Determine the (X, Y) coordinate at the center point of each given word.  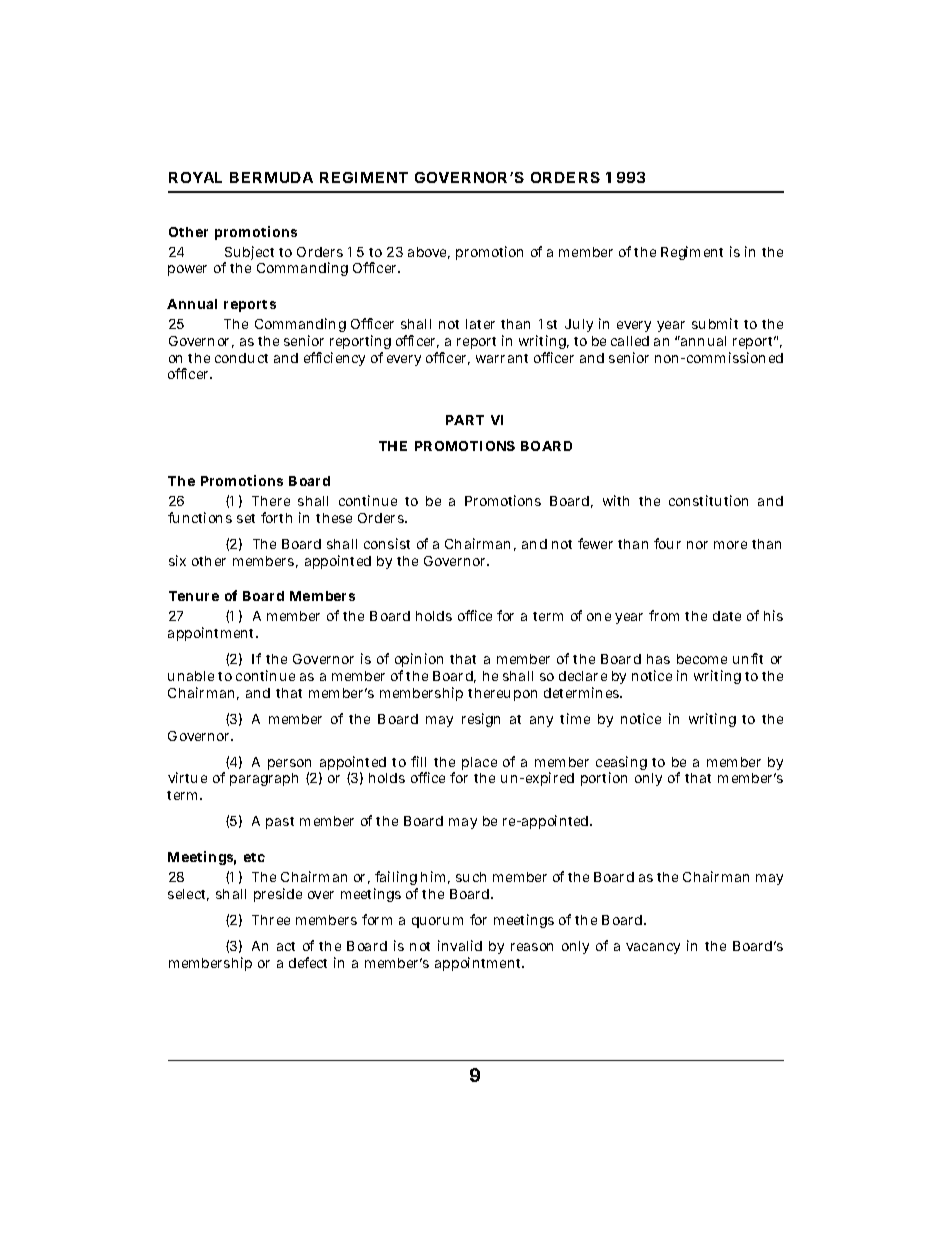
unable (191, 676)
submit (715, 323)
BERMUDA (271, 177)
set (246, 518)
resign (481, 720)
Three (271, 920)
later (480, 324)
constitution (708, 500)
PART (465, 420)
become (702, 659)
